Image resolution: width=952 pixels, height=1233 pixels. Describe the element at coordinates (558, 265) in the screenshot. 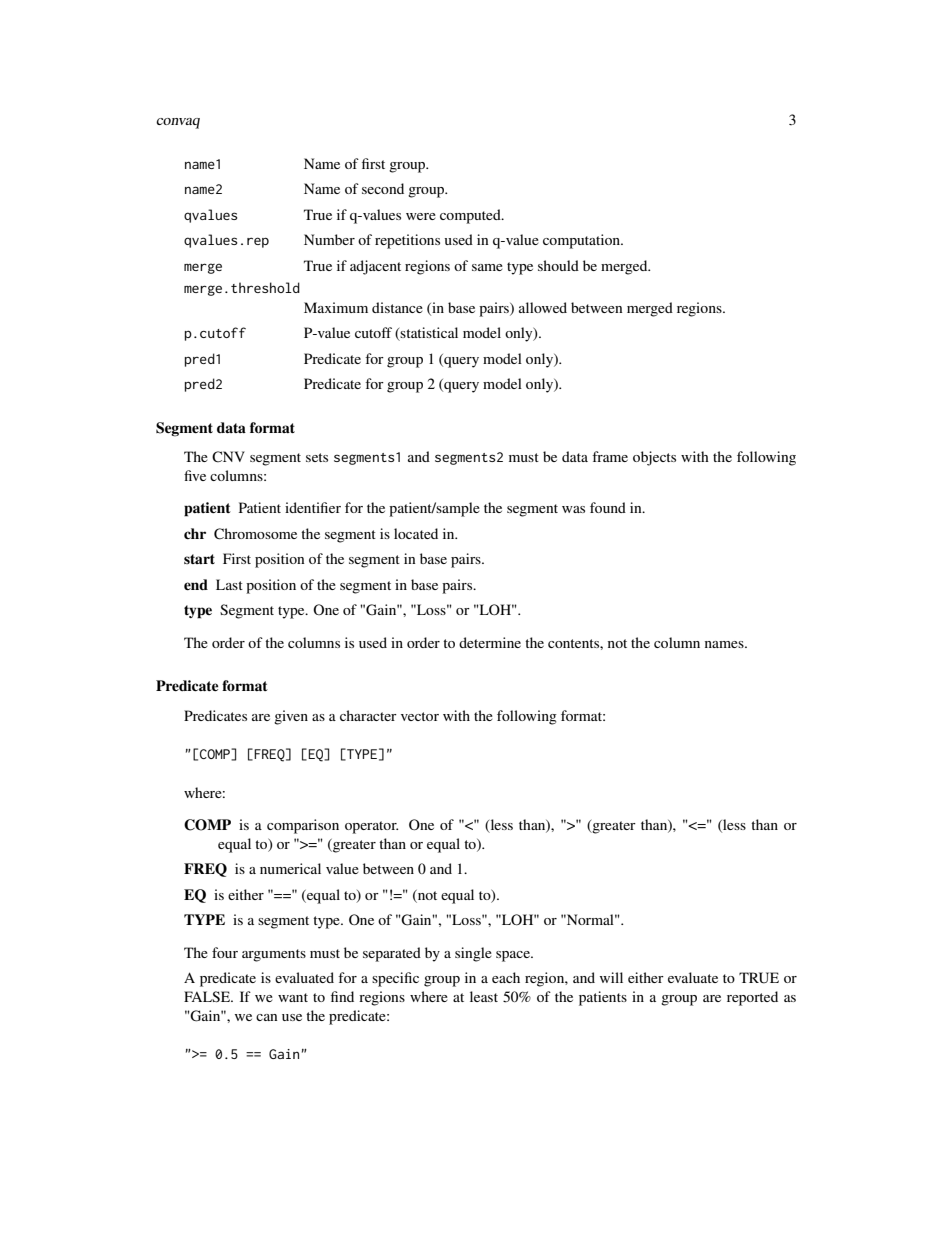

I see `should` at that location.
